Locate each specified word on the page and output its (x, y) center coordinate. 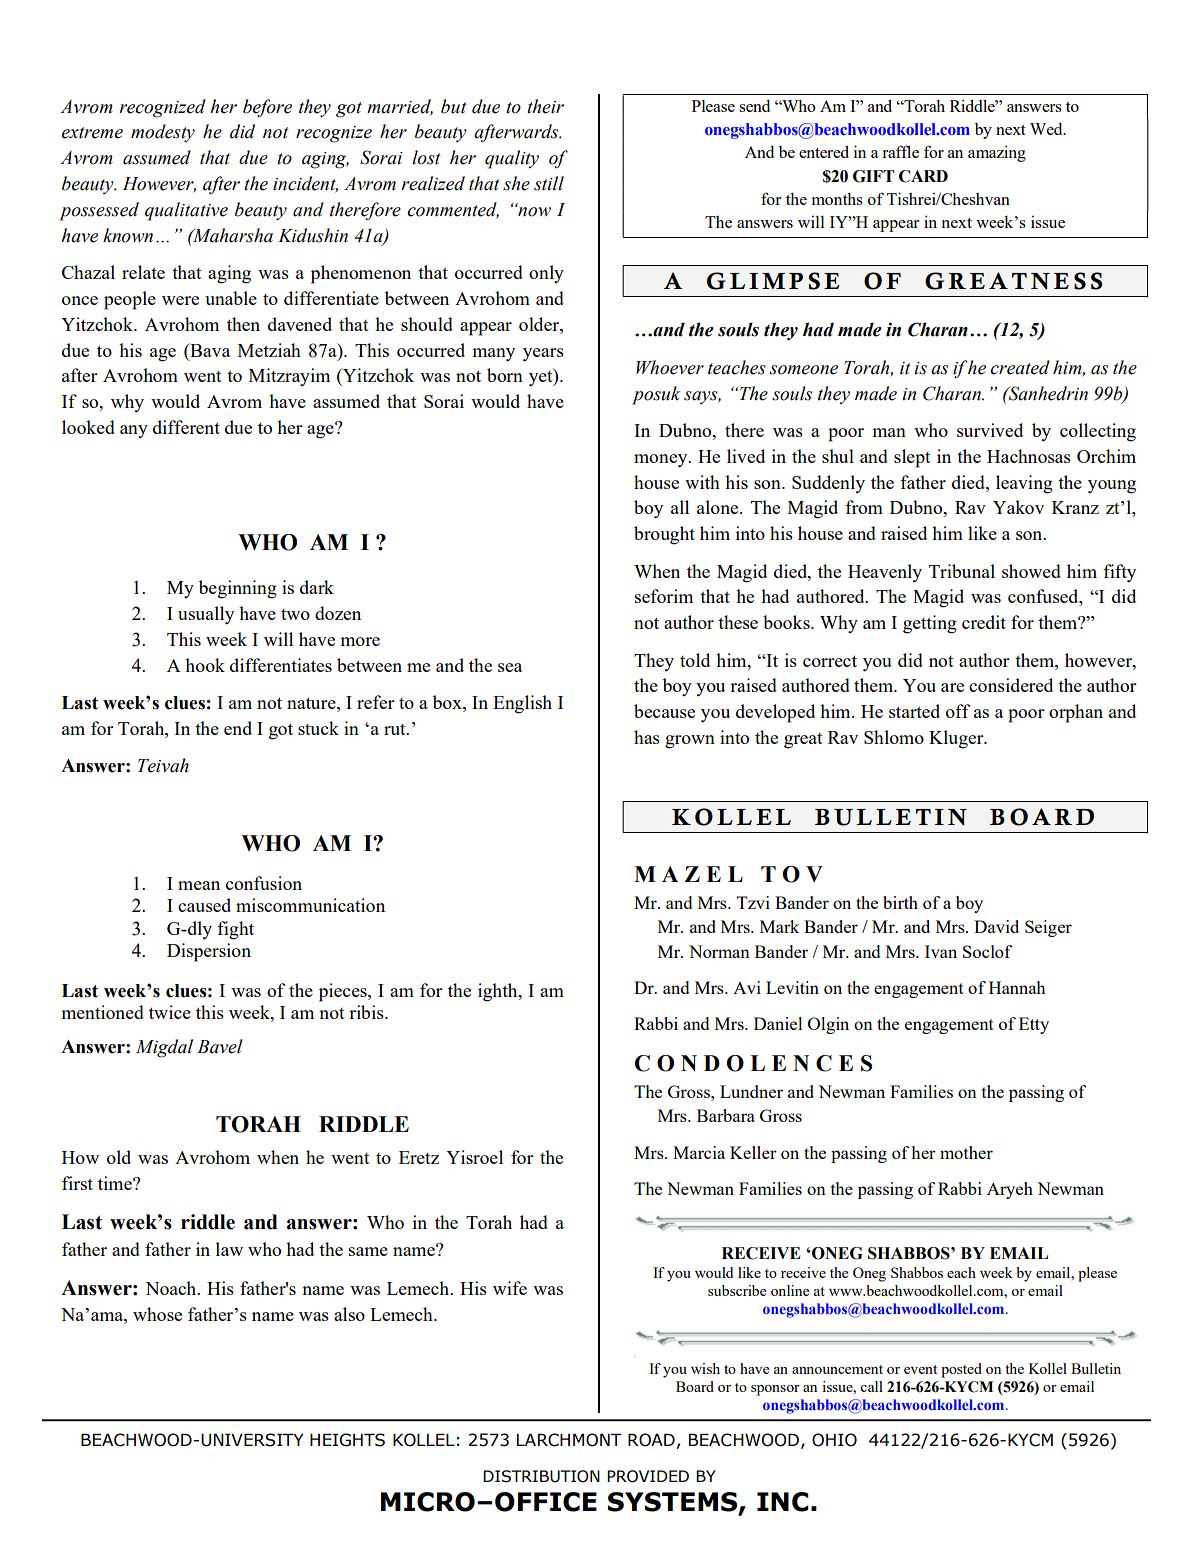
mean (199, 885)
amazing (997, 153)
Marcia (699, 1152)
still (549, 183)
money (662, 461)
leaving (1024, 484)
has (647, 737)
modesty (163, 133)
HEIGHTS (347, 1440)
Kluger (957, 739)
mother (966, 1152)
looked (88, 427)
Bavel (220, 1046)
